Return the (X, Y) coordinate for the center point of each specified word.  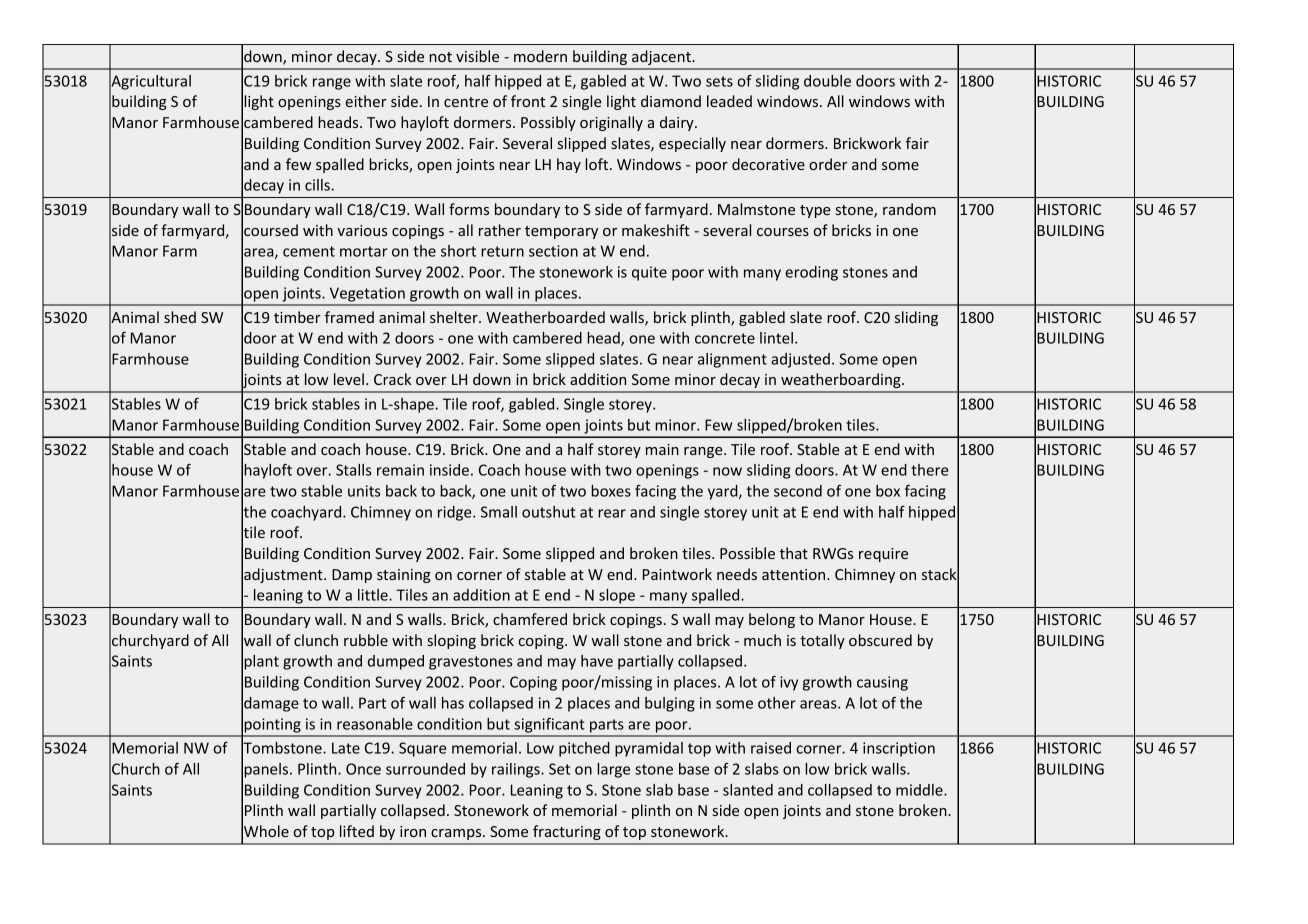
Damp (352, 576)
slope (617, 596)
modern (540, 56)
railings (517, 770)
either (366, 101)
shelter (455, 317)
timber (297, 317)
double (827, 81)
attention (795, 574)
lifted (357, 831)
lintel (776, 338)
